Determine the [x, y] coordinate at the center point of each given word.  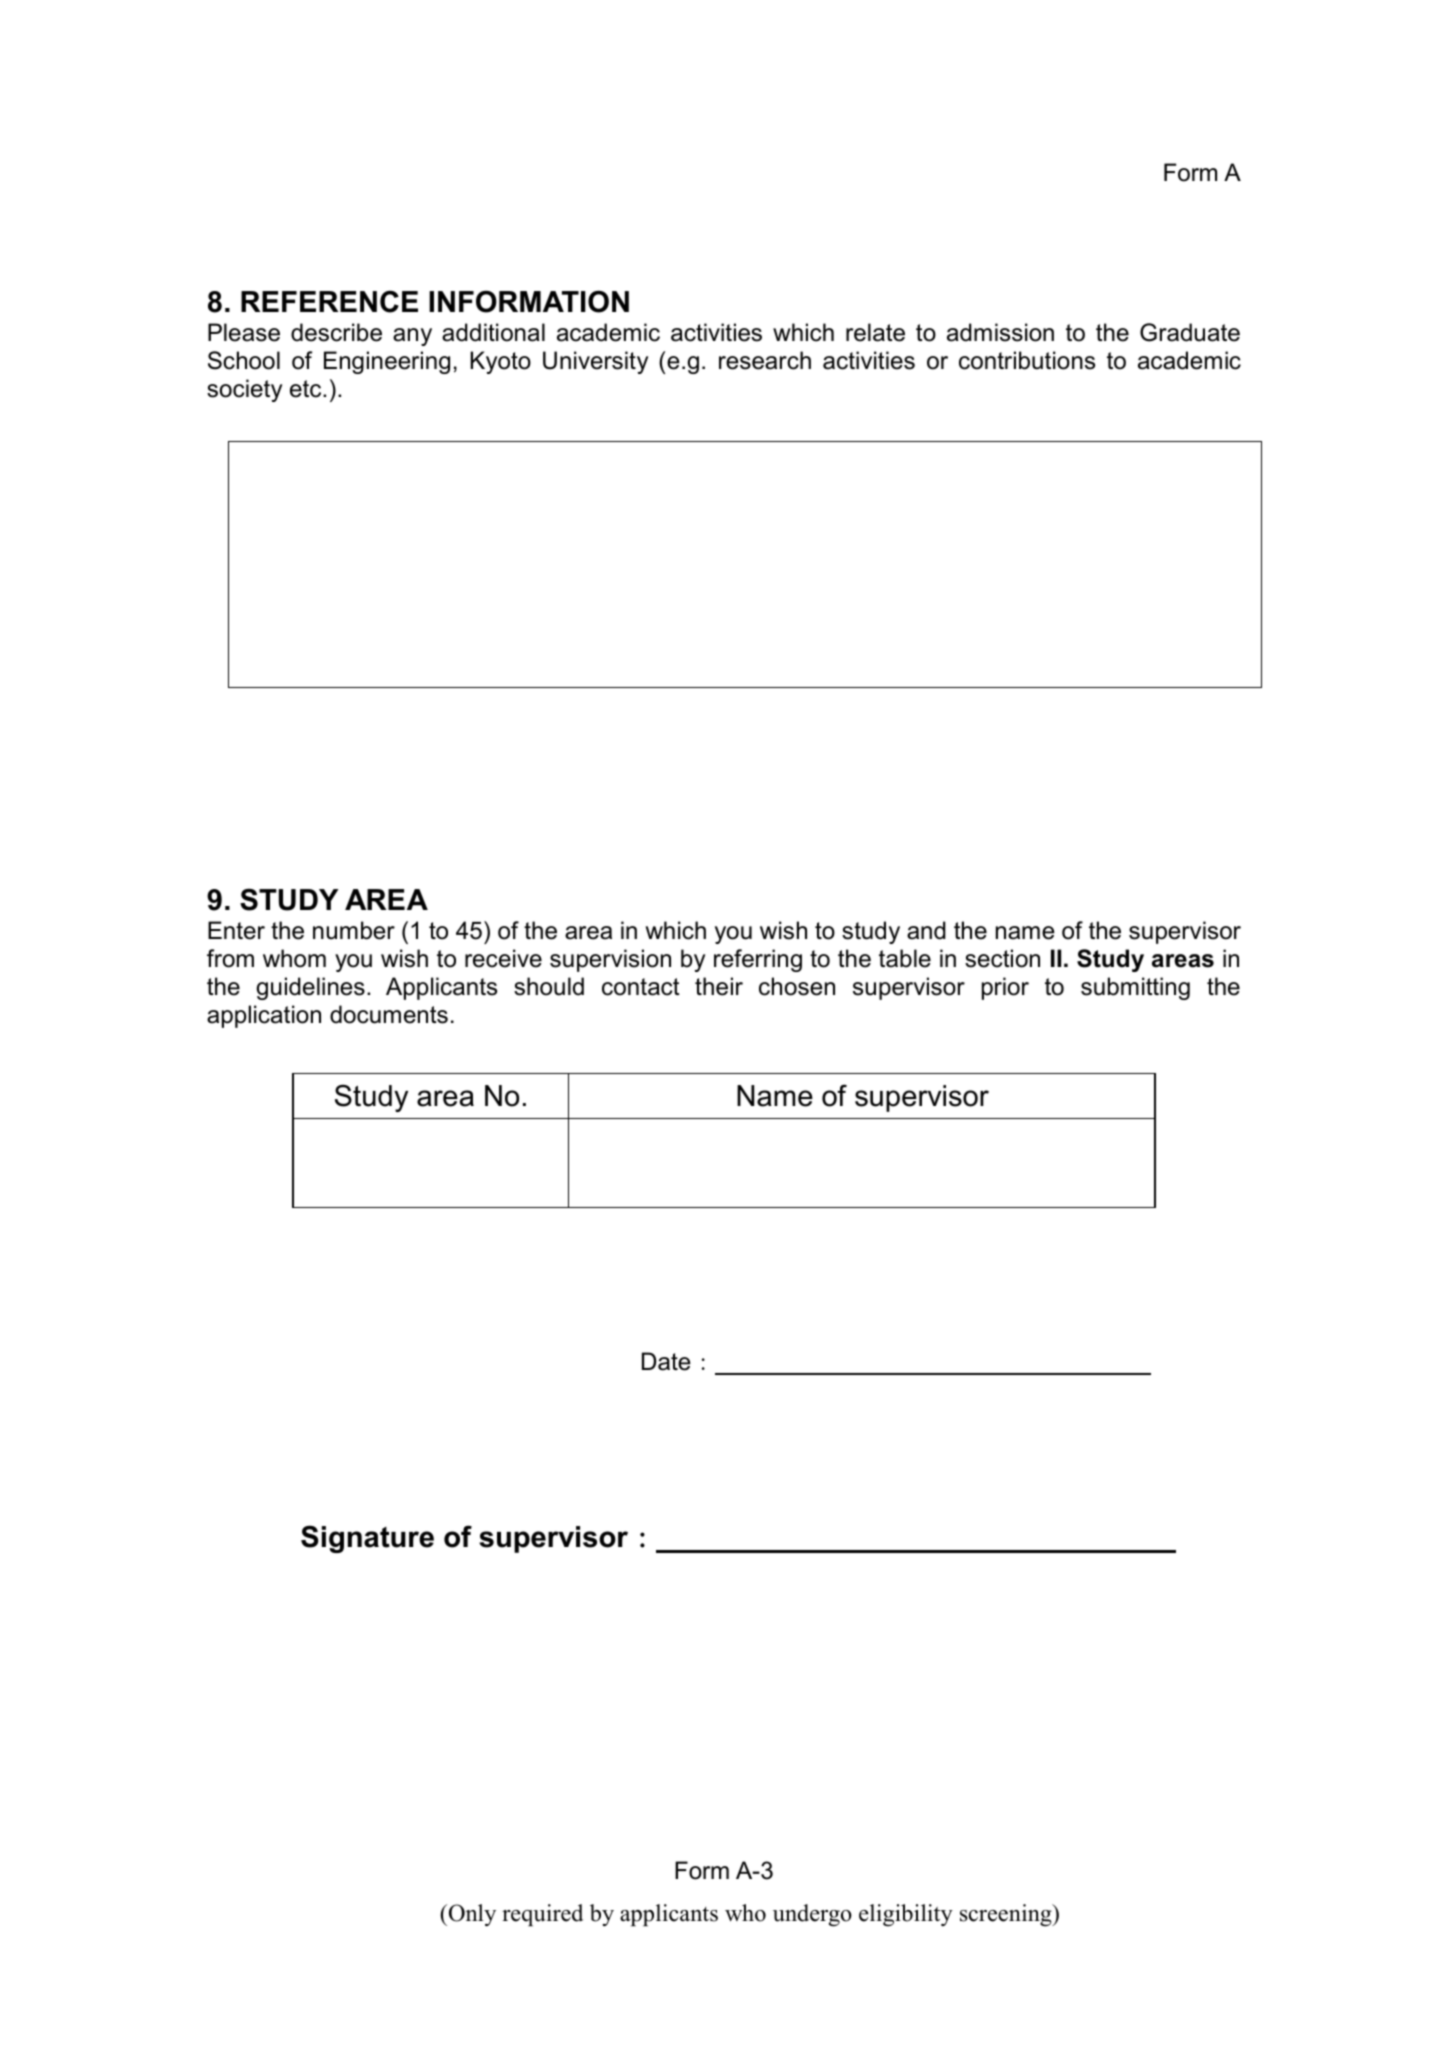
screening [1007, 1915]
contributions [1027, 360]
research [765, 360]
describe [336, 332]
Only [471, 1915]
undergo [812, 1915]
